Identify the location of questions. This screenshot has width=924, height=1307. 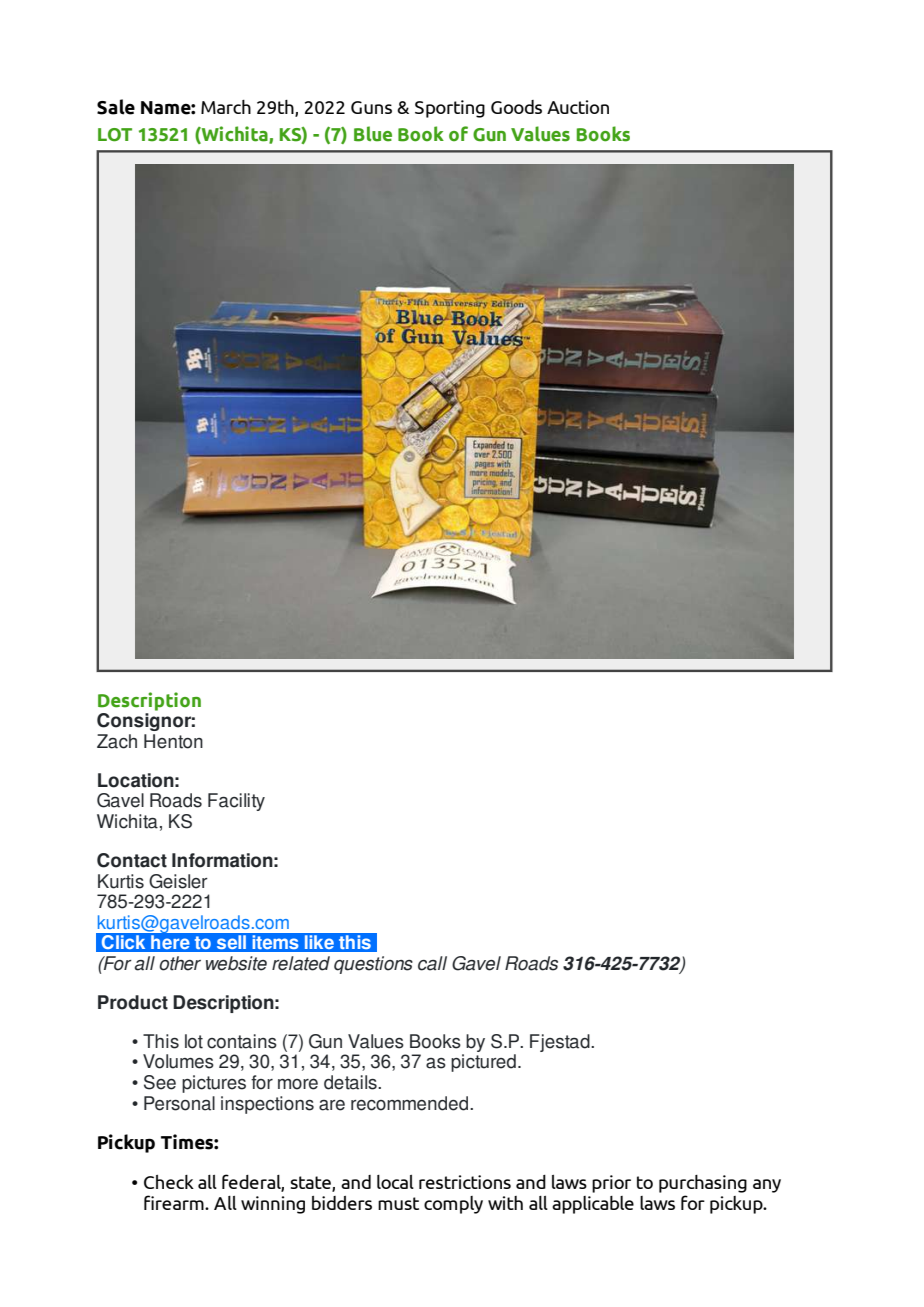
(373, 965).
